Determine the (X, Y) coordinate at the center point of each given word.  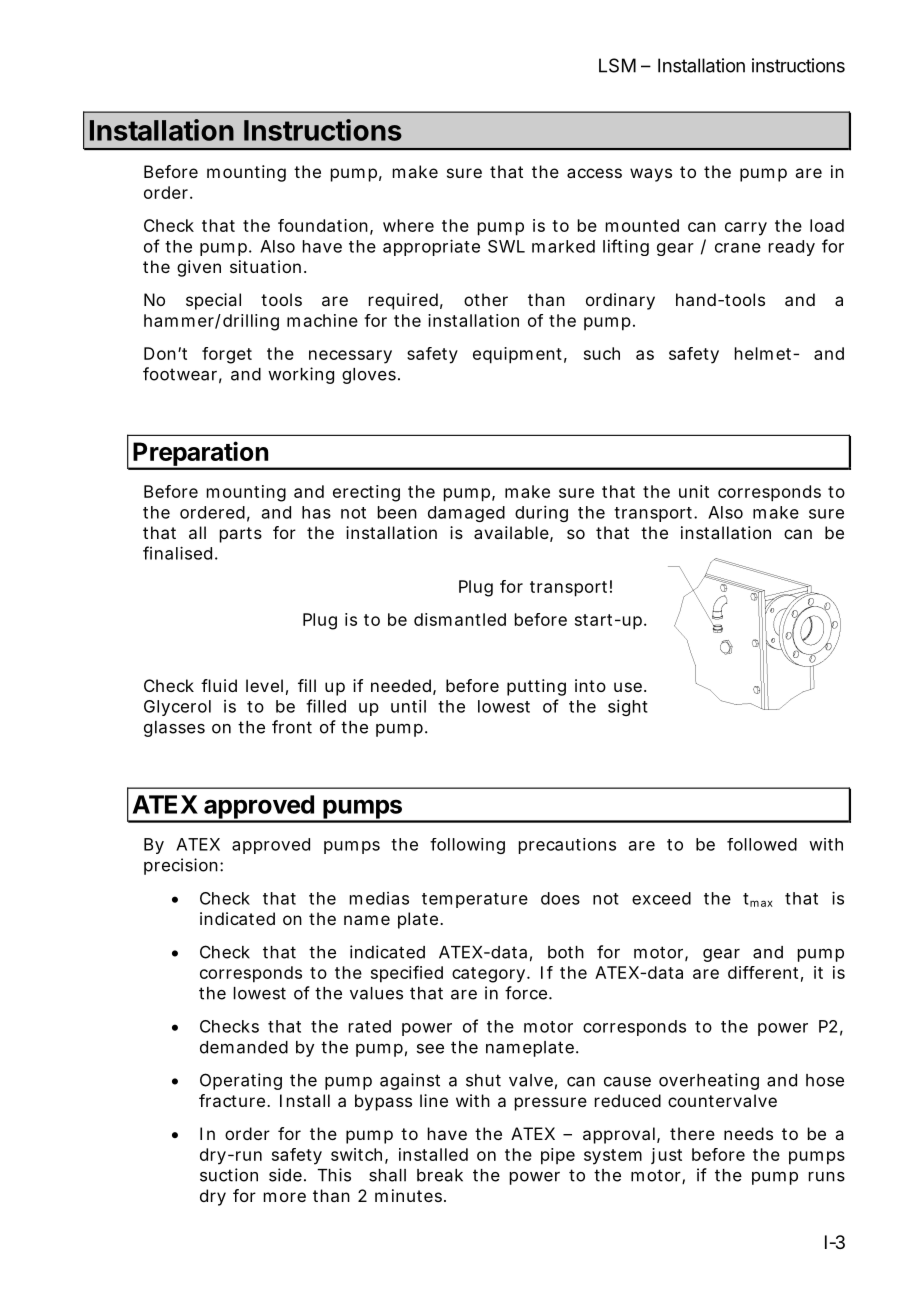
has (316, 512)
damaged (466, 514)
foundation (323, 225)
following (467, 846)
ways (651, 175)
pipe (558, 1156)
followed (762, 844)
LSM (617, 65)
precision (181, 866)
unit (694, 491)
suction (229, 1175)
